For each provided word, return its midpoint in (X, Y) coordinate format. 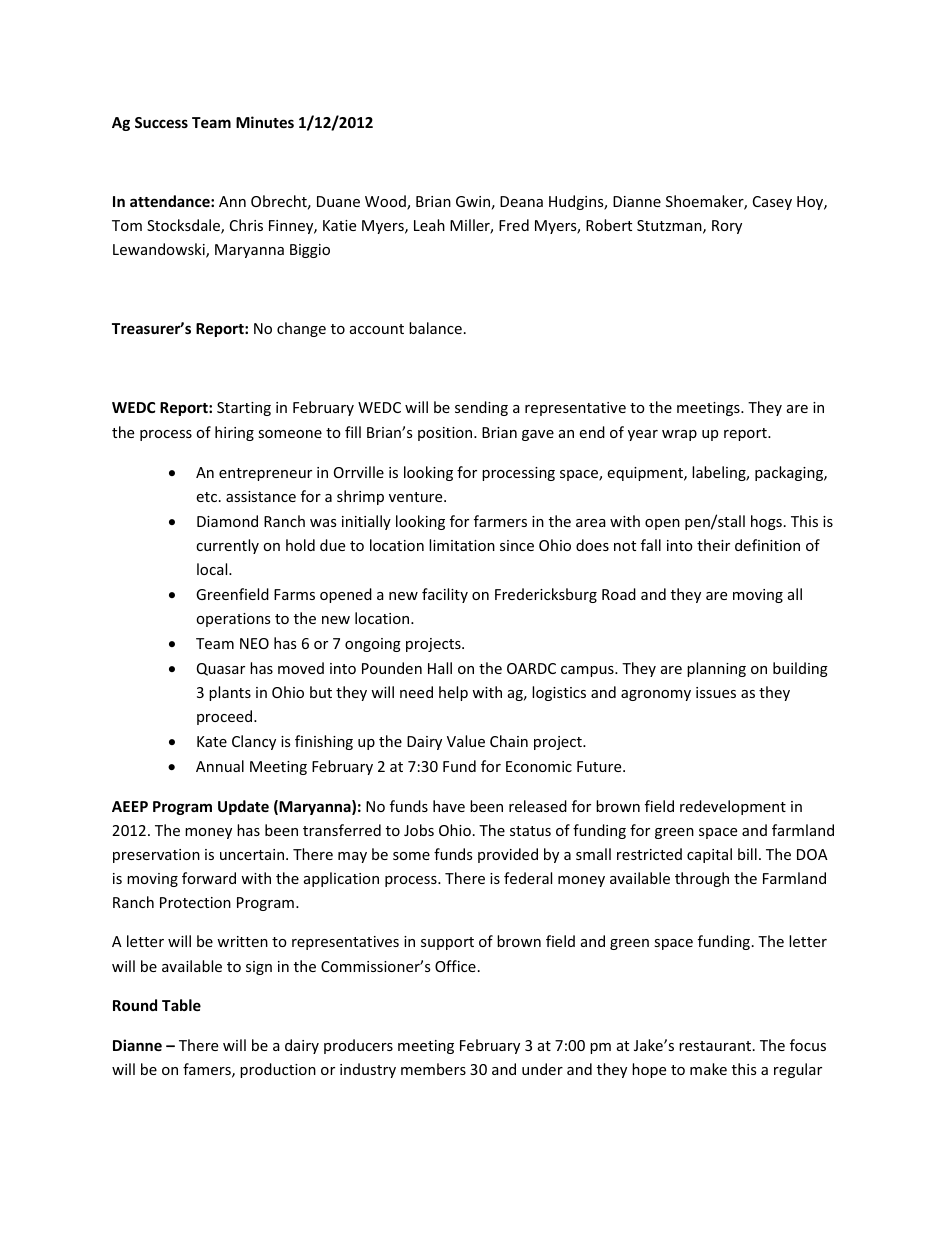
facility (445, 595)
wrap (679, 435)
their (713, 545)
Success (161, 122)
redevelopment (733, 807)
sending (481, 408)
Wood (386, 202)
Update (243, 807)
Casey (772, 203)
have (449, 806)
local (213, 569)
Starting (244, 409)
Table (181, 1005)
